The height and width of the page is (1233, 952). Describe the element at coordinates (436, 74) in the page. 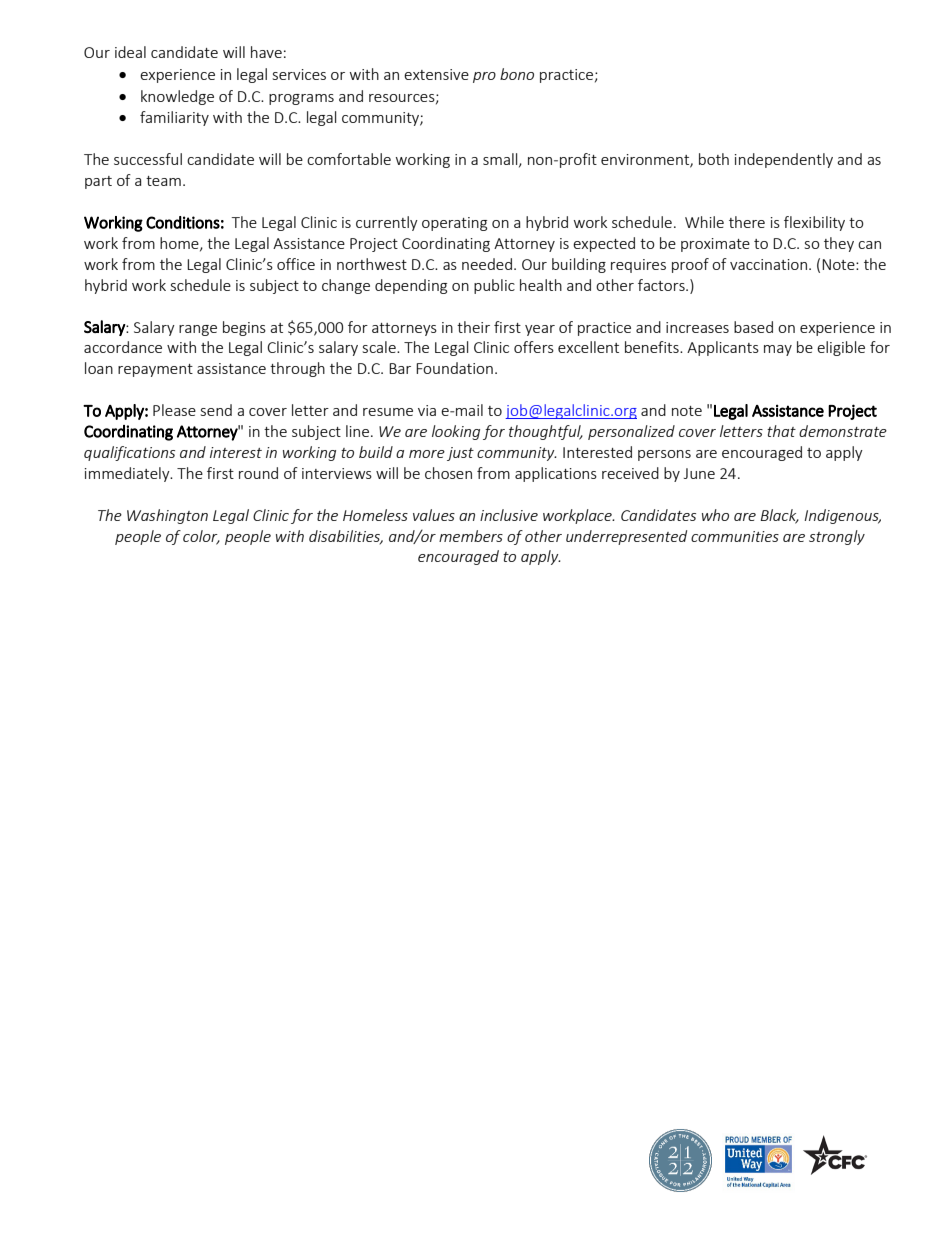

I see `extensive` at that location.
